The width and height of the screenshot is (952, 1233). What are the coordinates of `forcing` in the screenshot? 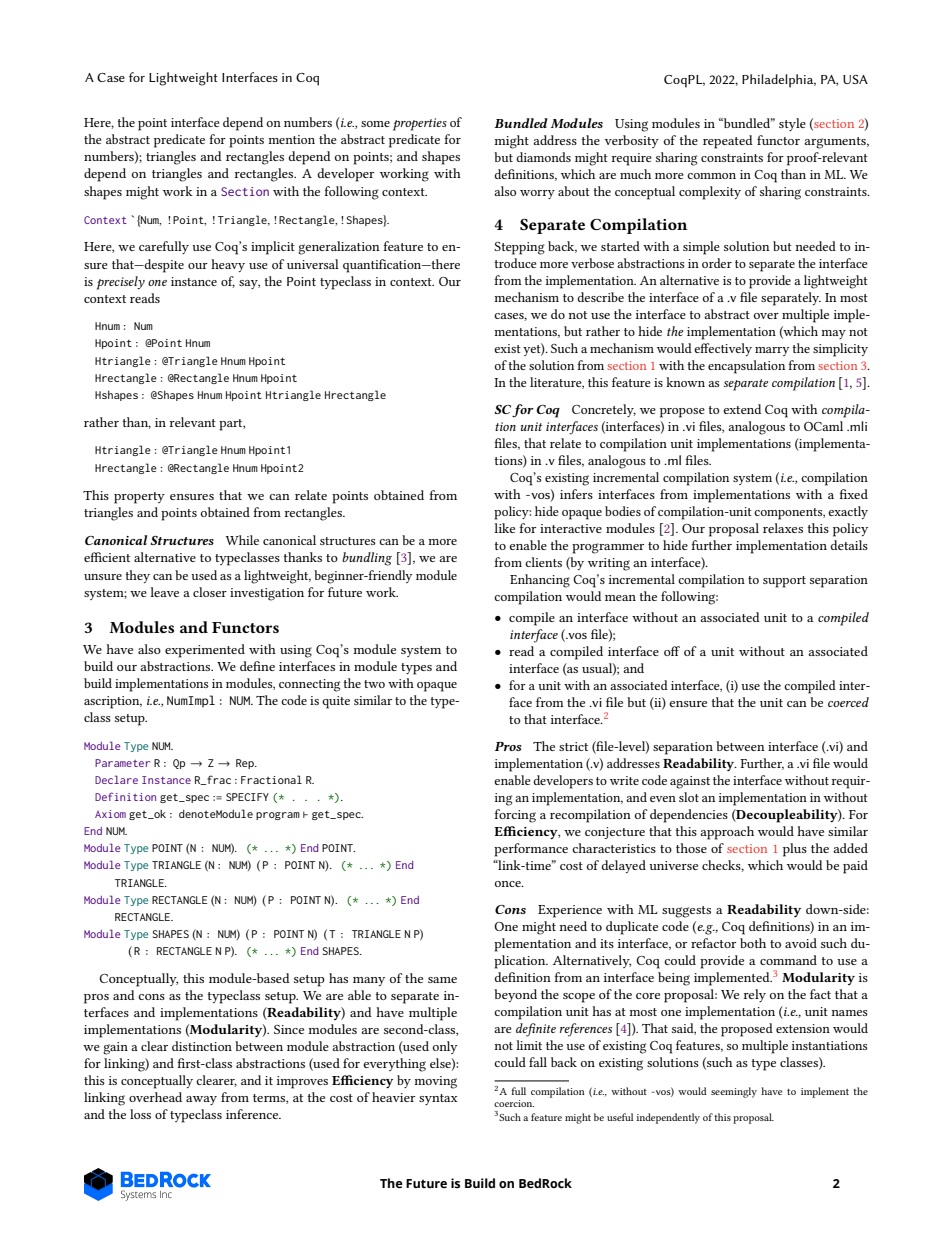 It's located at (515, 816).
